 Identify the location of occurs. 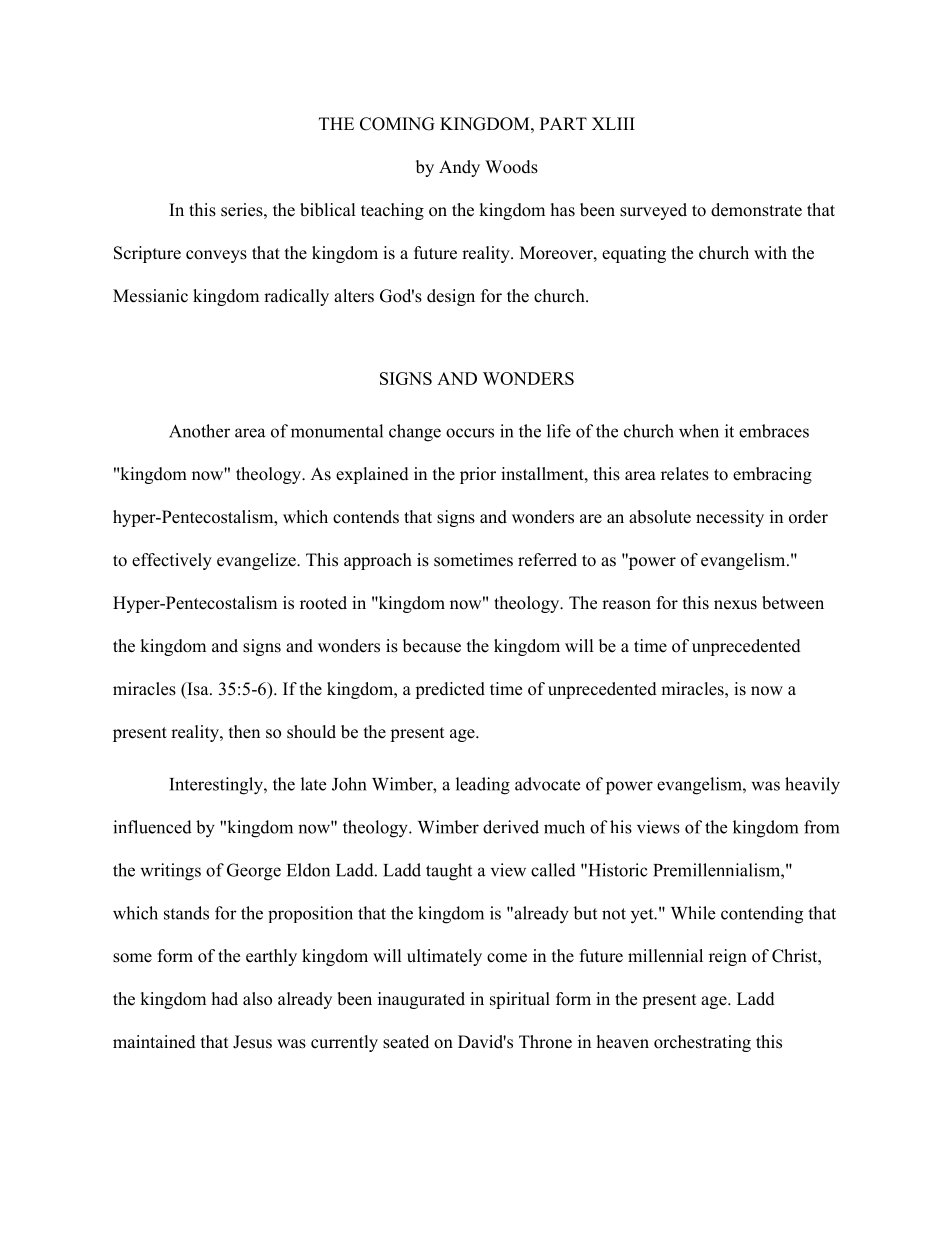
(470, 433).
